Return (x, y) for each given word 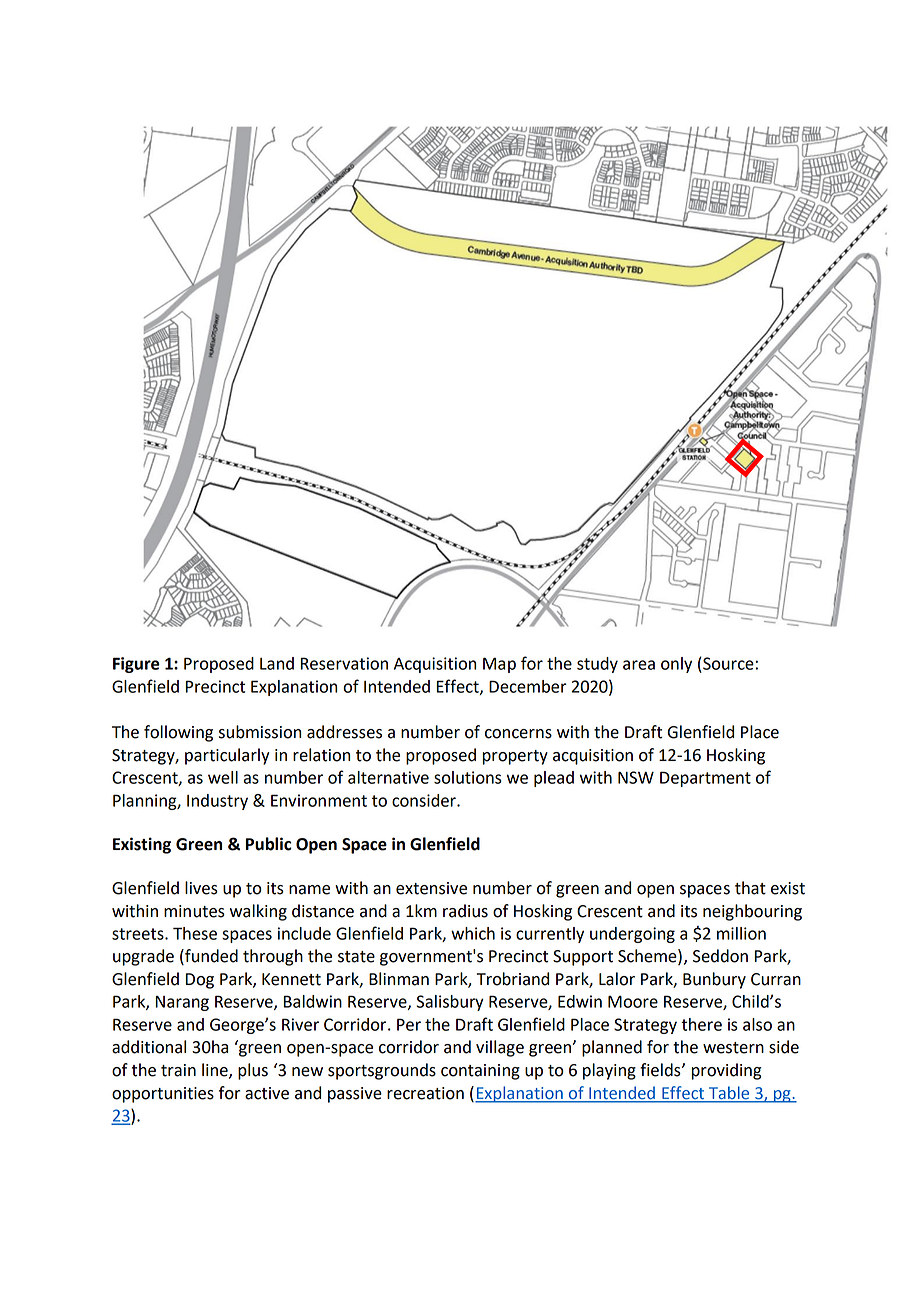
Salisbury (450, 1003)
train (178, 1070)
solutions (468, 777)
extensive (431, 888)
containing (480, 1072)
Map (499, 665)
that (750, 888)
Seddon (720, 956)
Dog (200, 981)
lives (201, 888)
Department (705, 779)
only (676, 665)
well (223, 777)
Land (277, 663)
